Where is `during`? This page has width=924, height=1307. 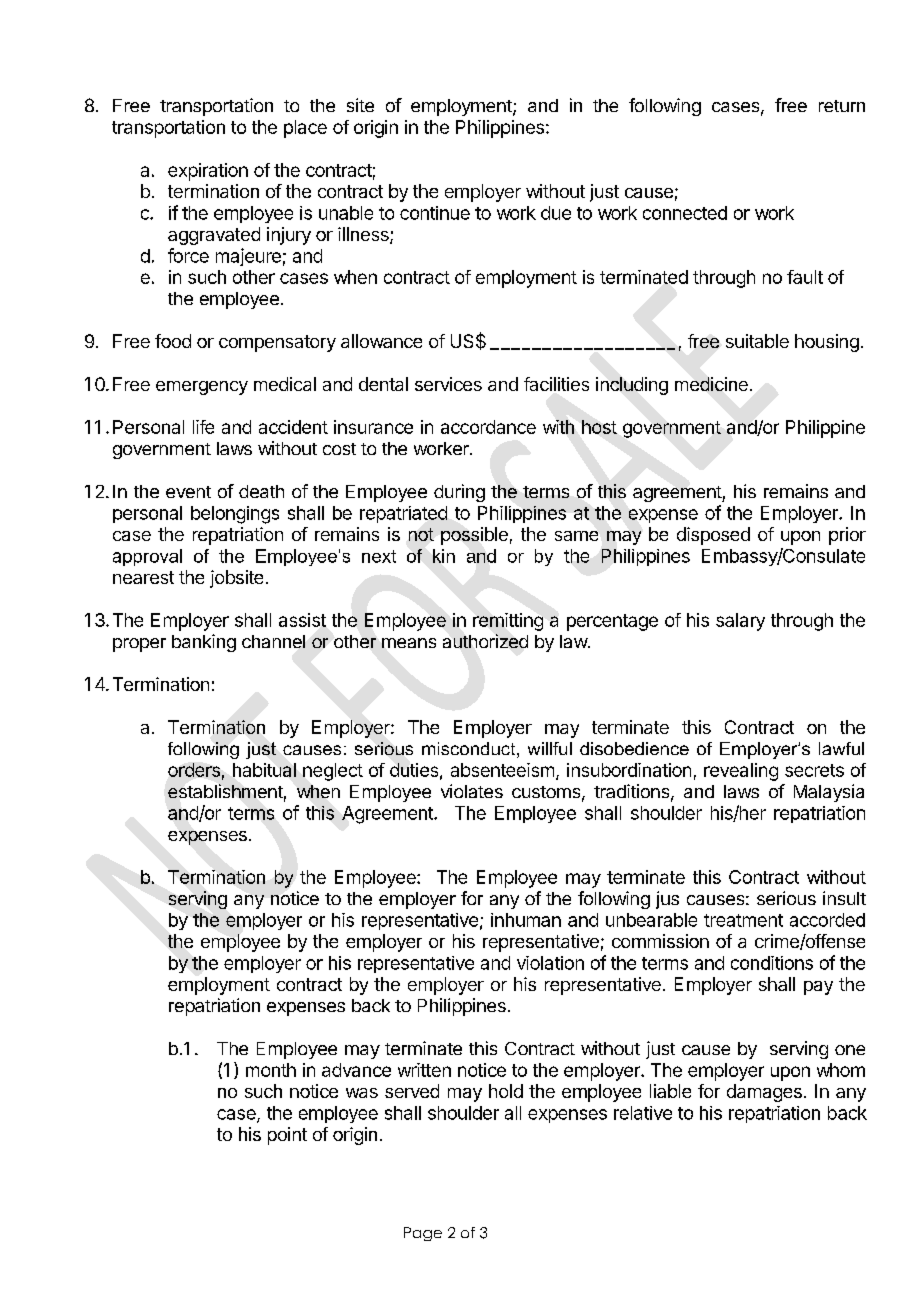 during is located at coordinates (459, 493).
